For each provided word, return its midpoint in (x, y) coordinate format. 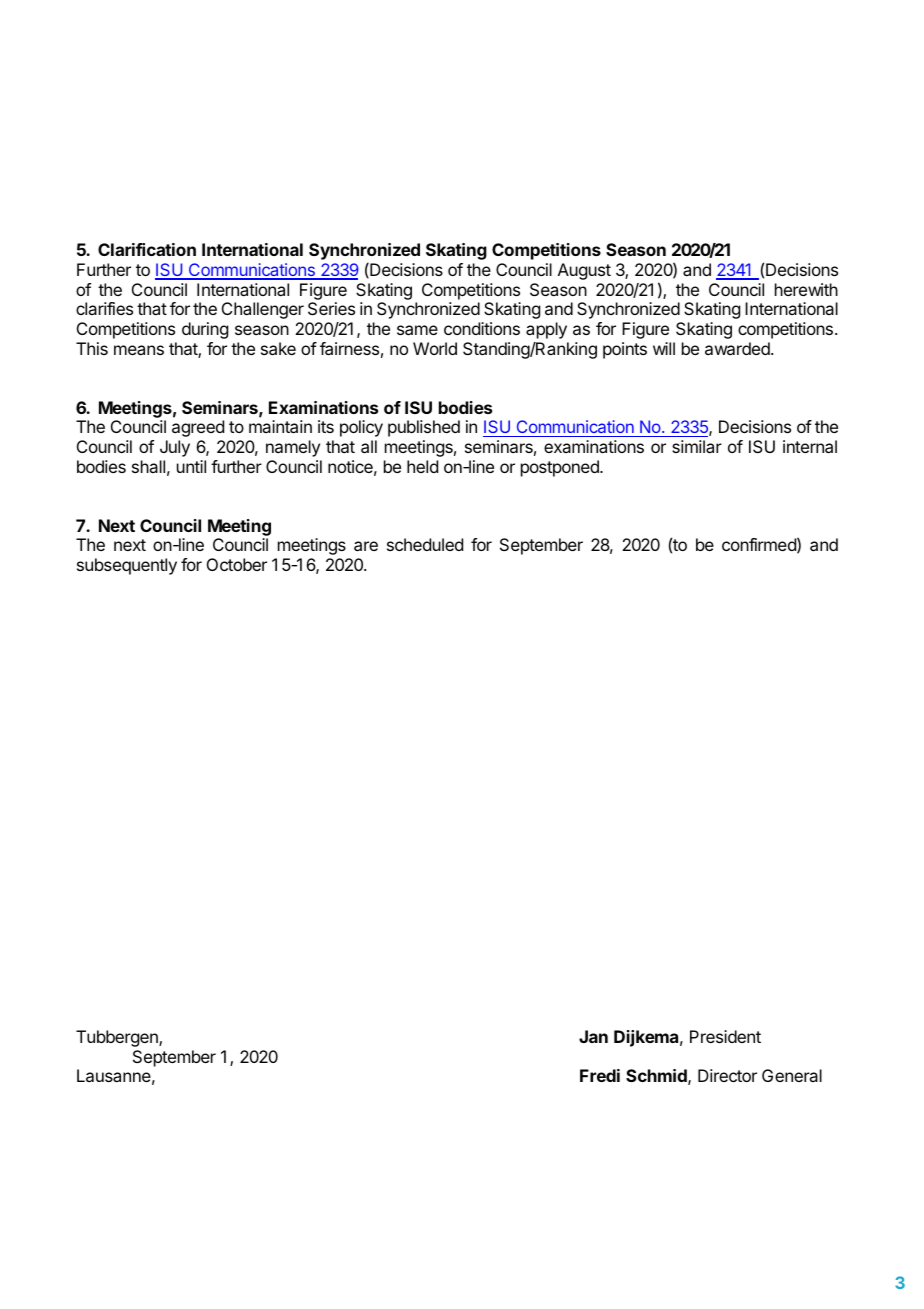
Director (727, 1075)
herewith (806, 289)
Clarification (147, 249)
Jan (593, 1036)
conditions (482, 328)
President (725, 1036)
